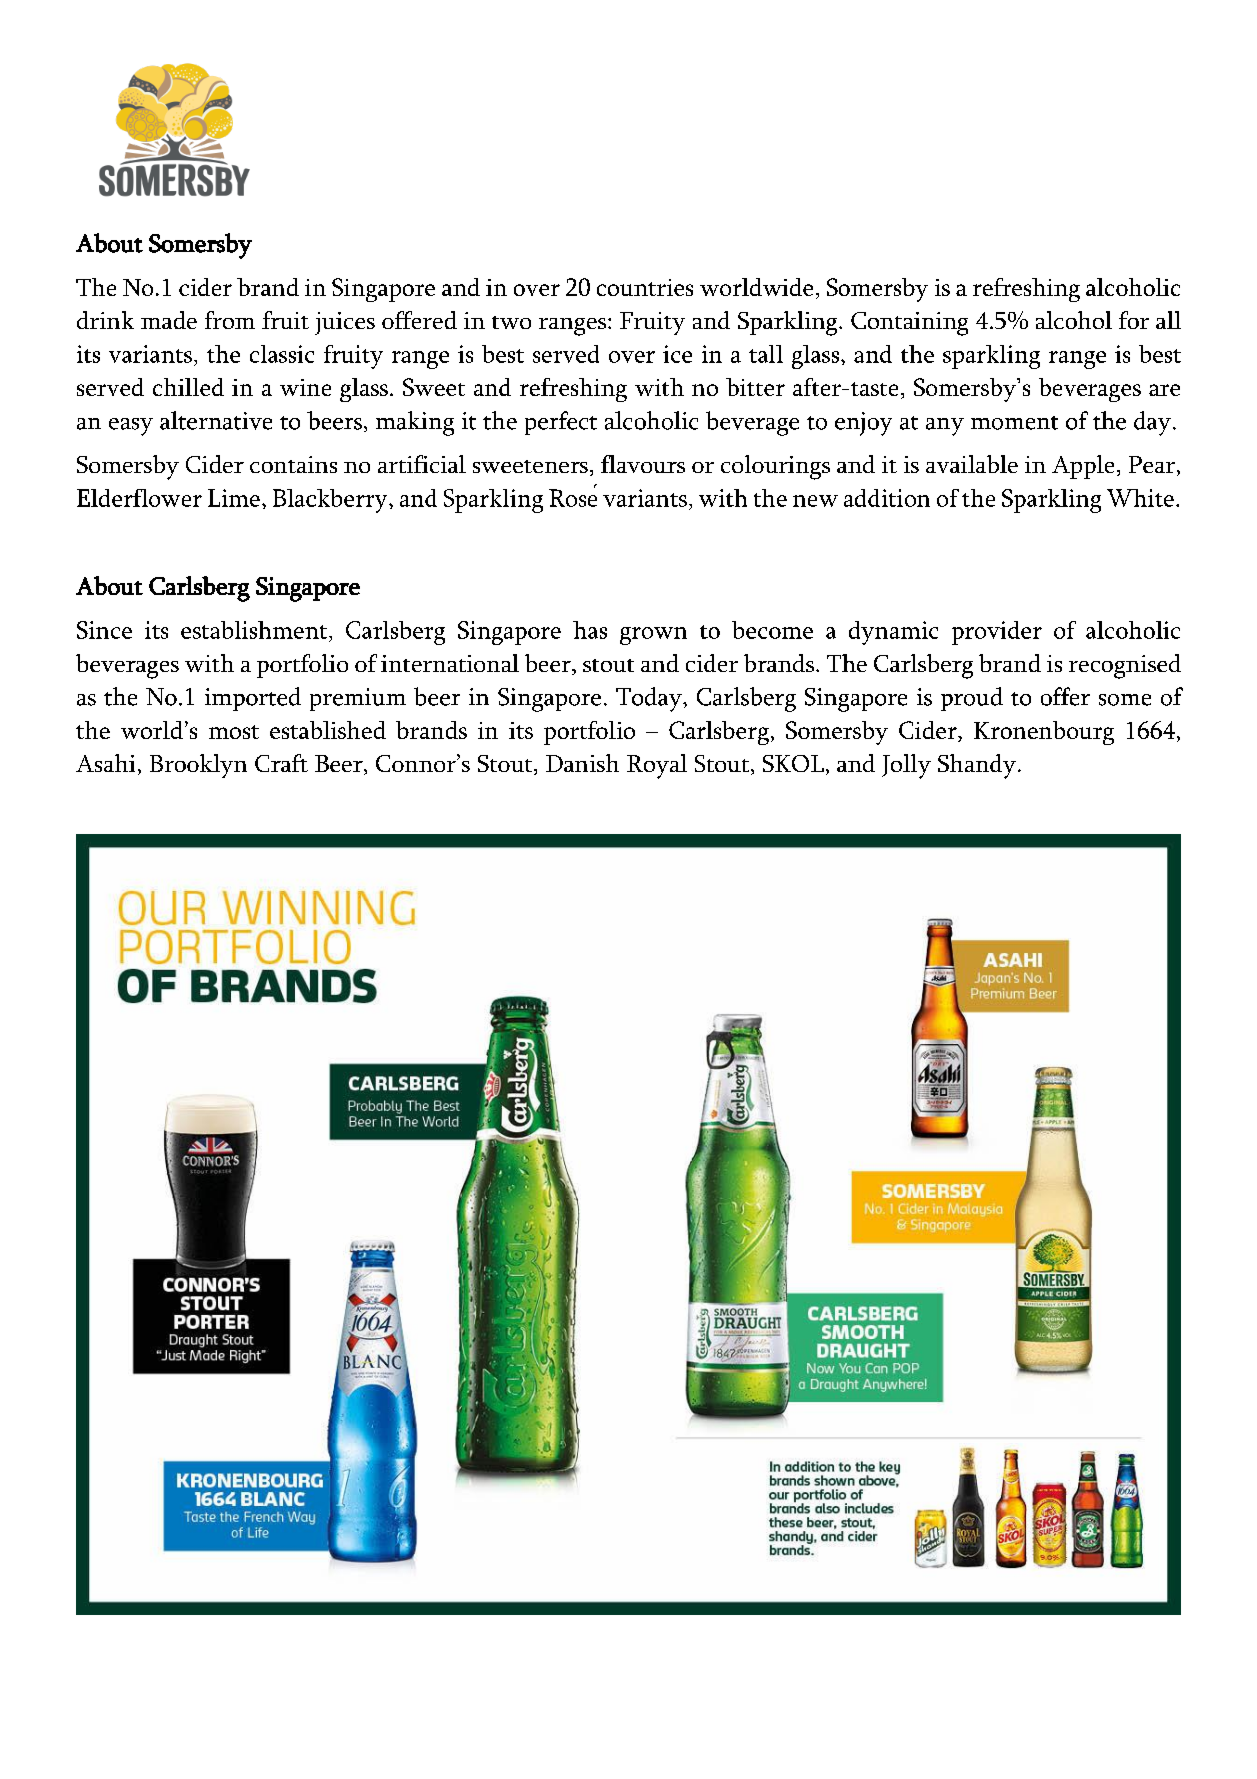  Describe the element at coordinates (815, 501) in the image. I see `new` at that location.
